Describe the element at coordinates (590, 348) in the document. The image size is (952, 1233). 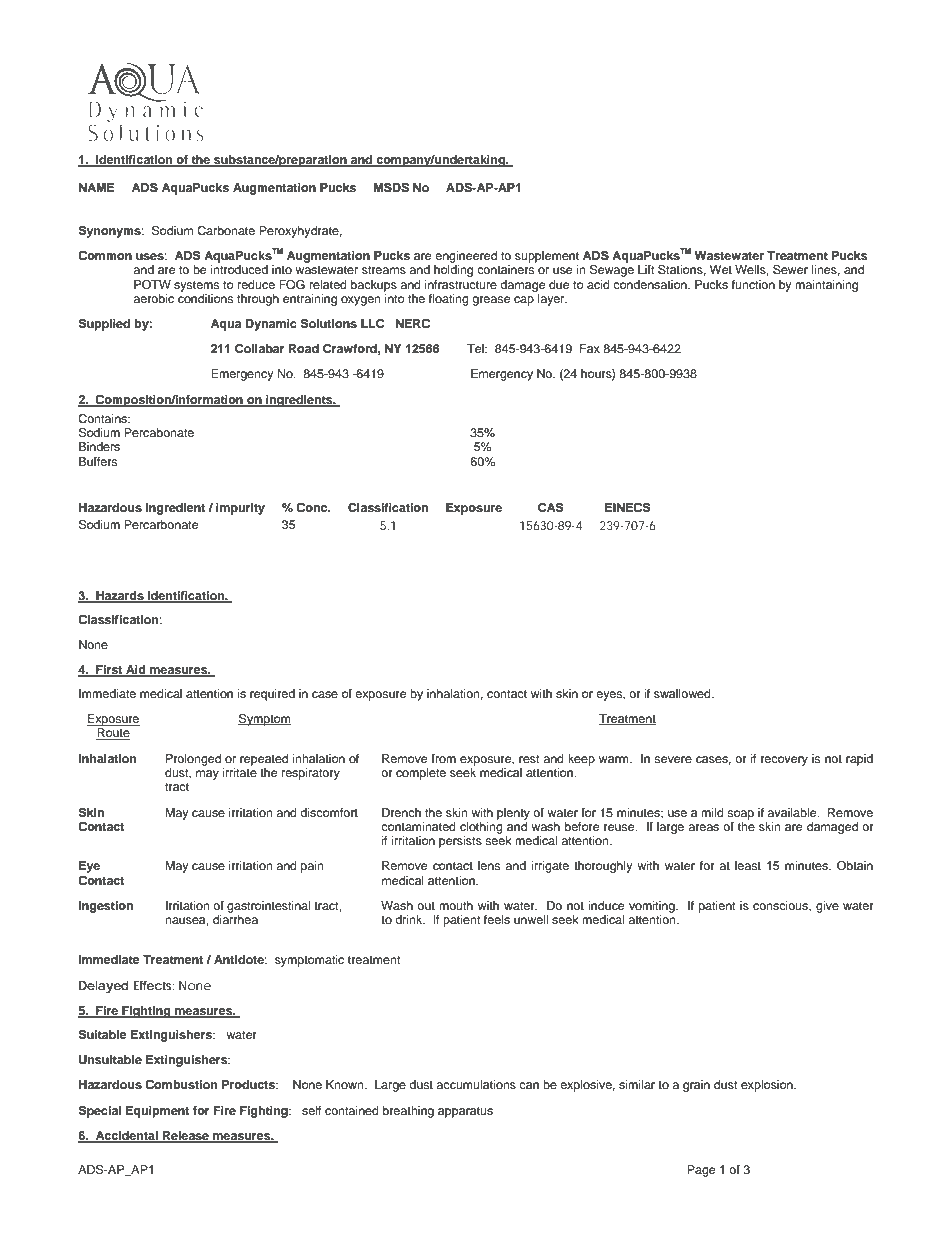
I see `Fax` at that location.
